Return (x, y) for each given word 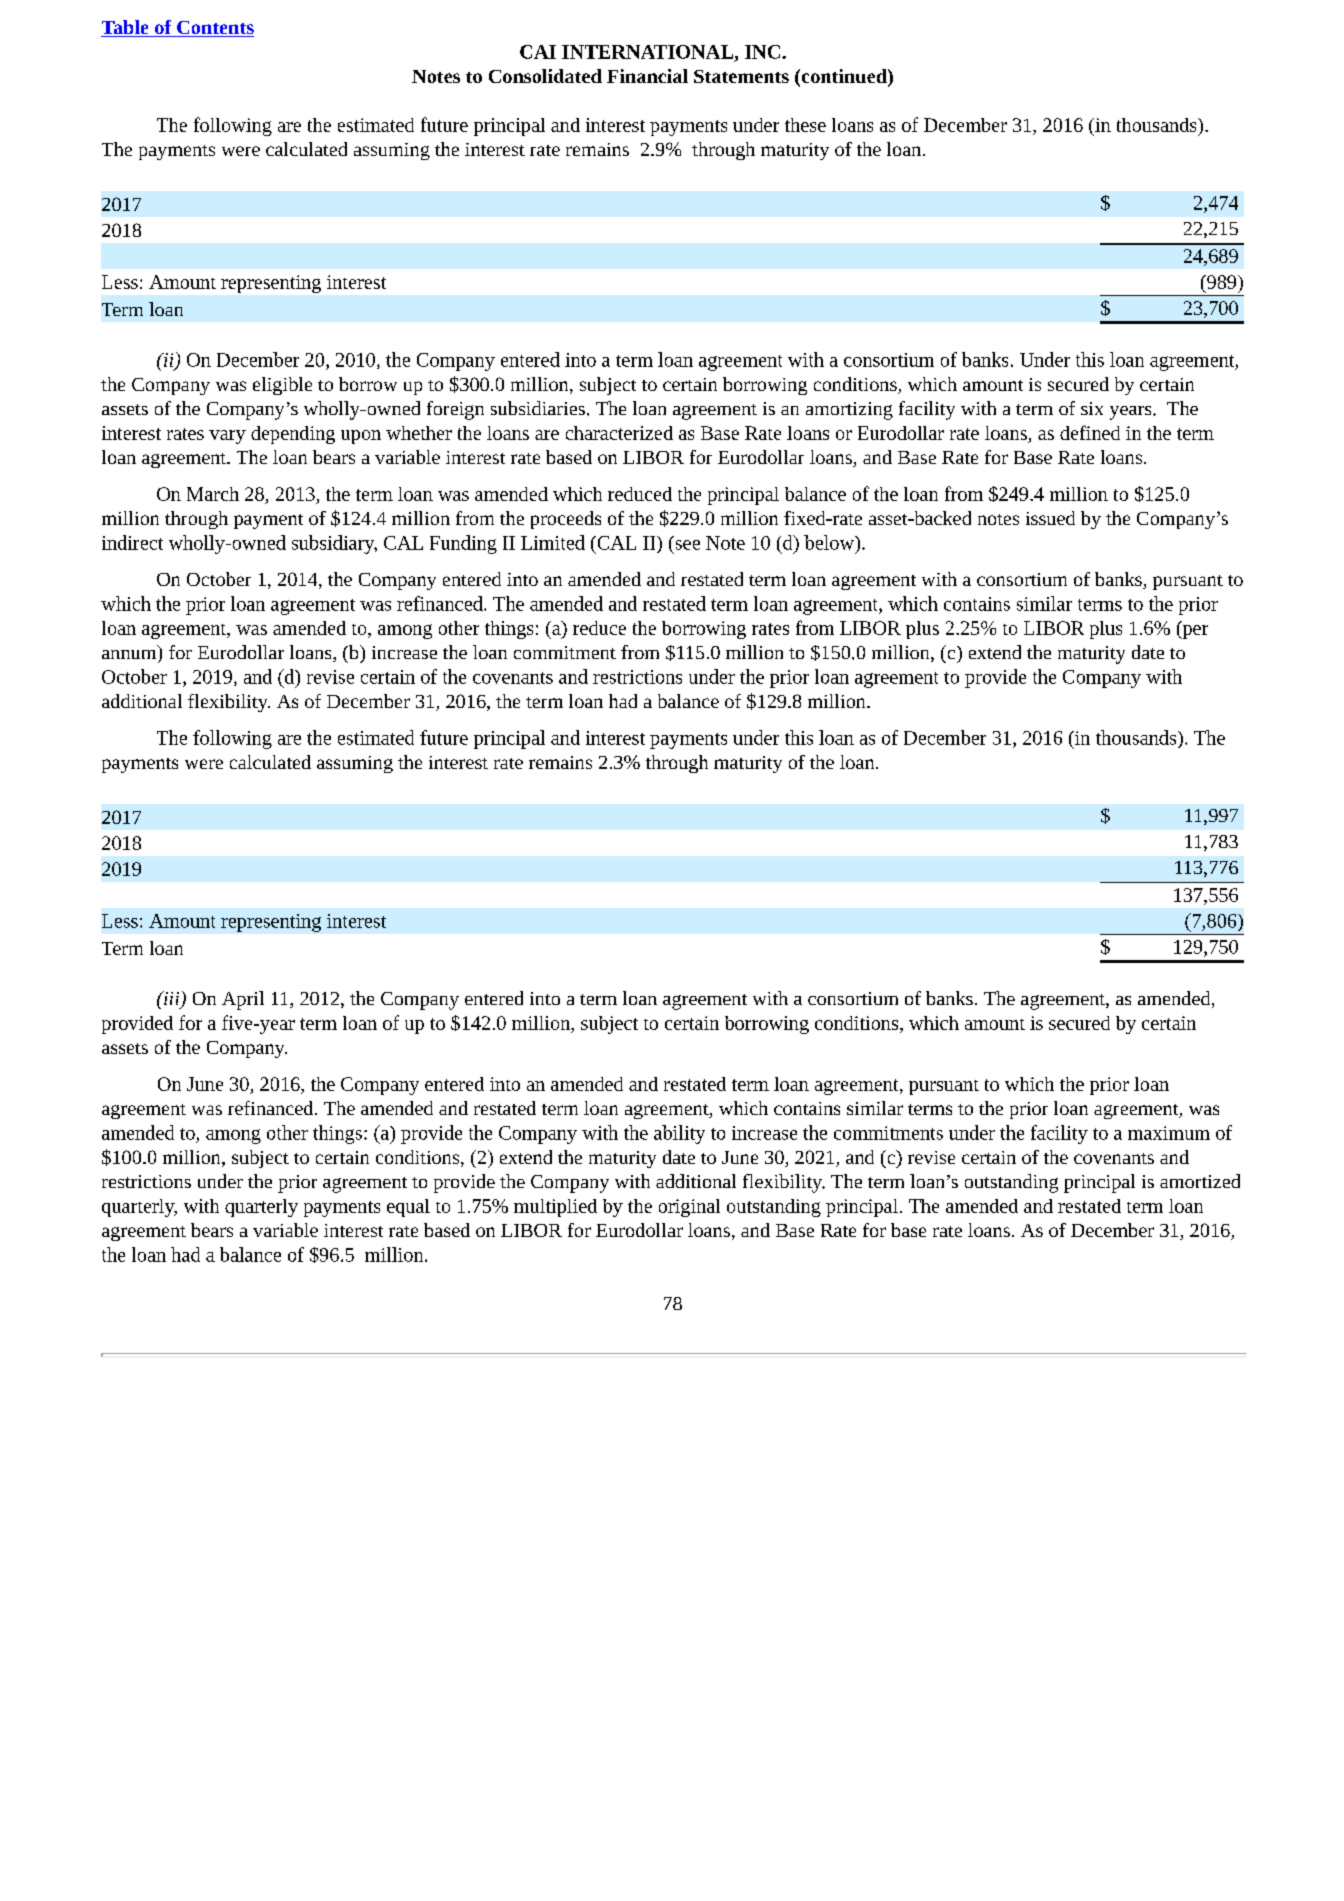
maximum (1169, 1133)
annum (129, 654)
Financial (647, 76)
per (1194, 632)
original (689, 1208)
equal (408, 1208)
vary (227, 437)
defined (1090, 432)
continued (844, 77)
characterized (619, 433)
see (688, 545)
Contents (214, 29)
